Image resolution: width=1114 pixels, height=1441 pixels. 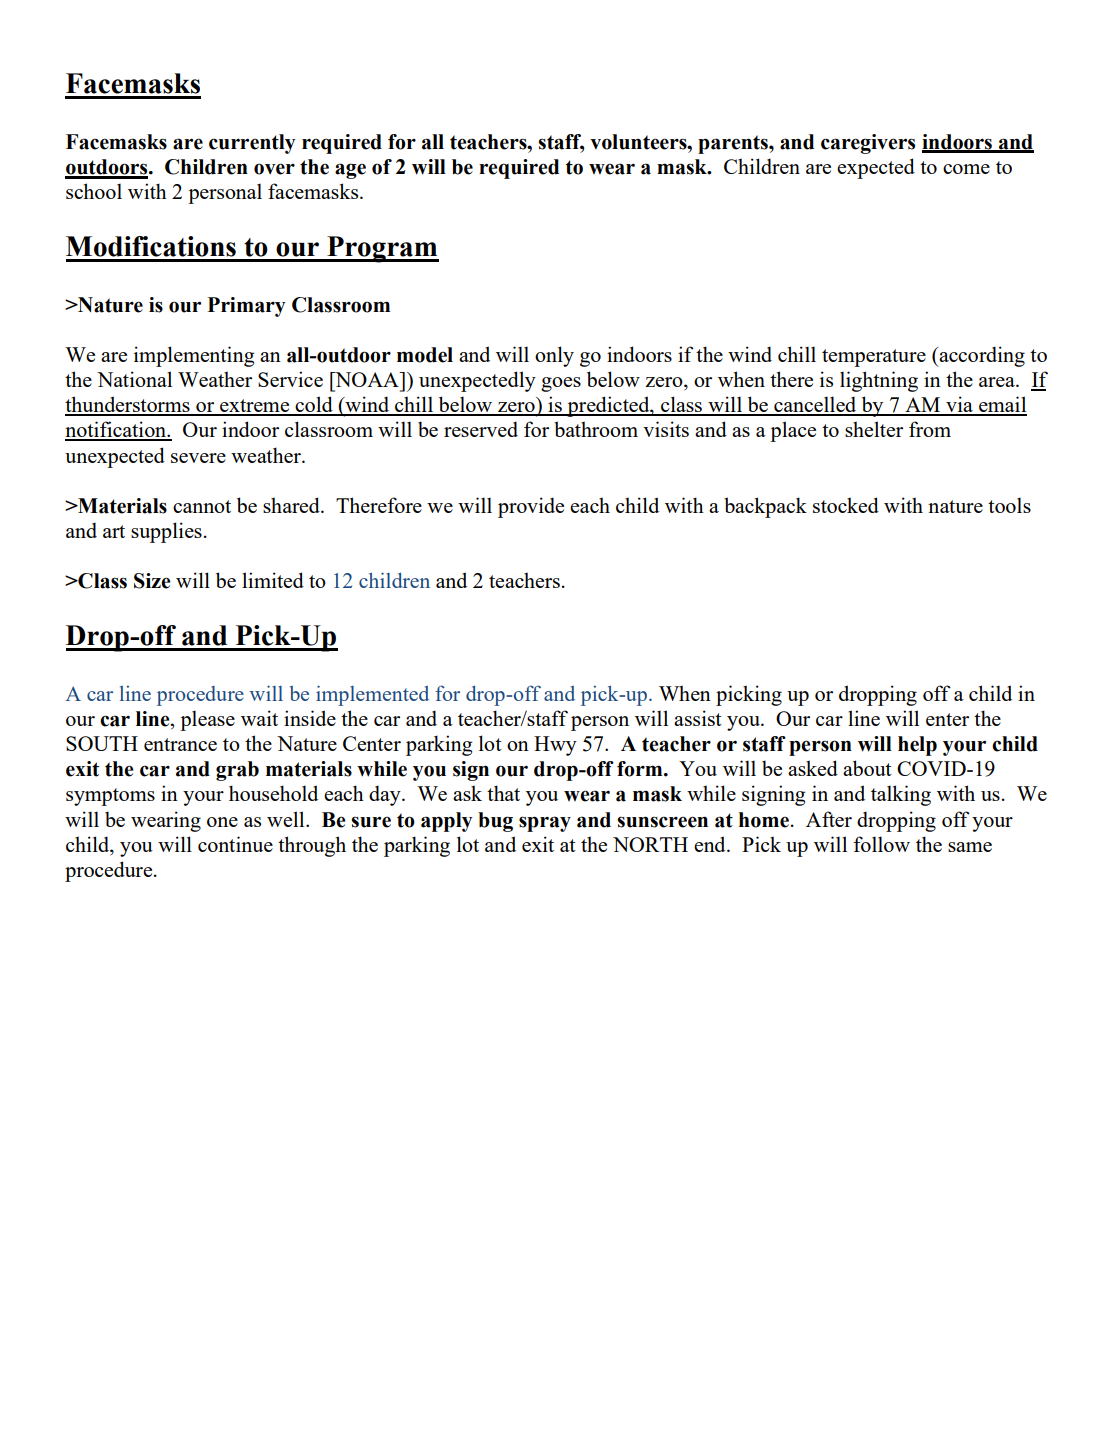 What do you see at coordinates (222, 822) in the document?
I see `one` at bounding box center [222, 822].
